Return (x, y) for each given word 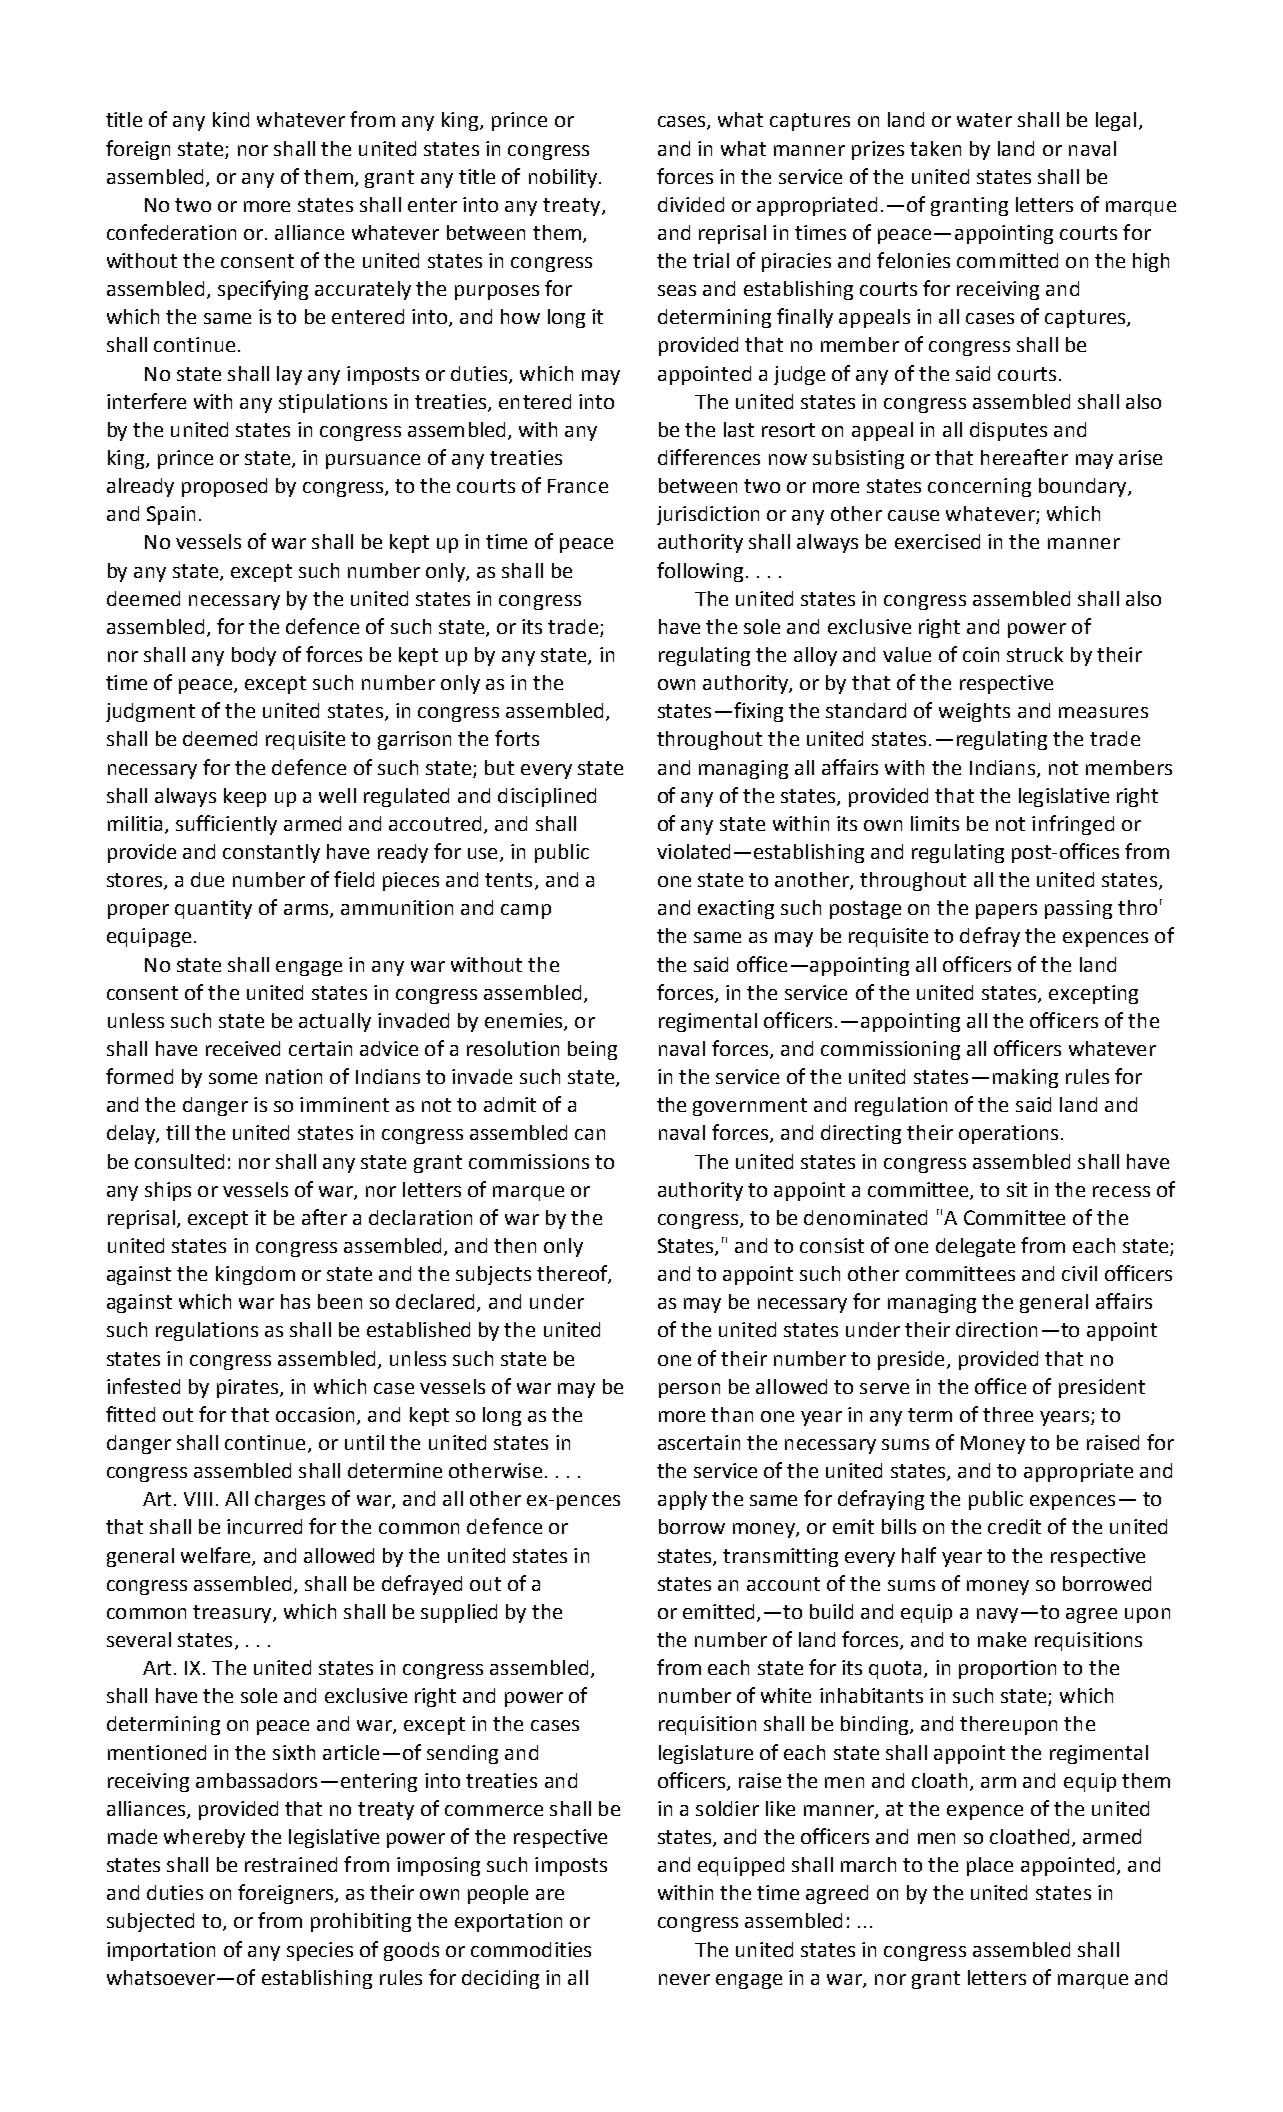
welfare (217, 1556)
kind (231, 119)
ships (168, 1191)
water (984, 120)
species (320, 1951)
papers (1006, 911)
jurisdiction (708, 515)
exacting (736, 909)
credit (1014, 1526)
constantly (271, 853)
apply (682, 1500)
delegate (975, 1247)
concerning (979, 487)
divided (691, 204)
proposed (224, 487)
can (590, 1134)
